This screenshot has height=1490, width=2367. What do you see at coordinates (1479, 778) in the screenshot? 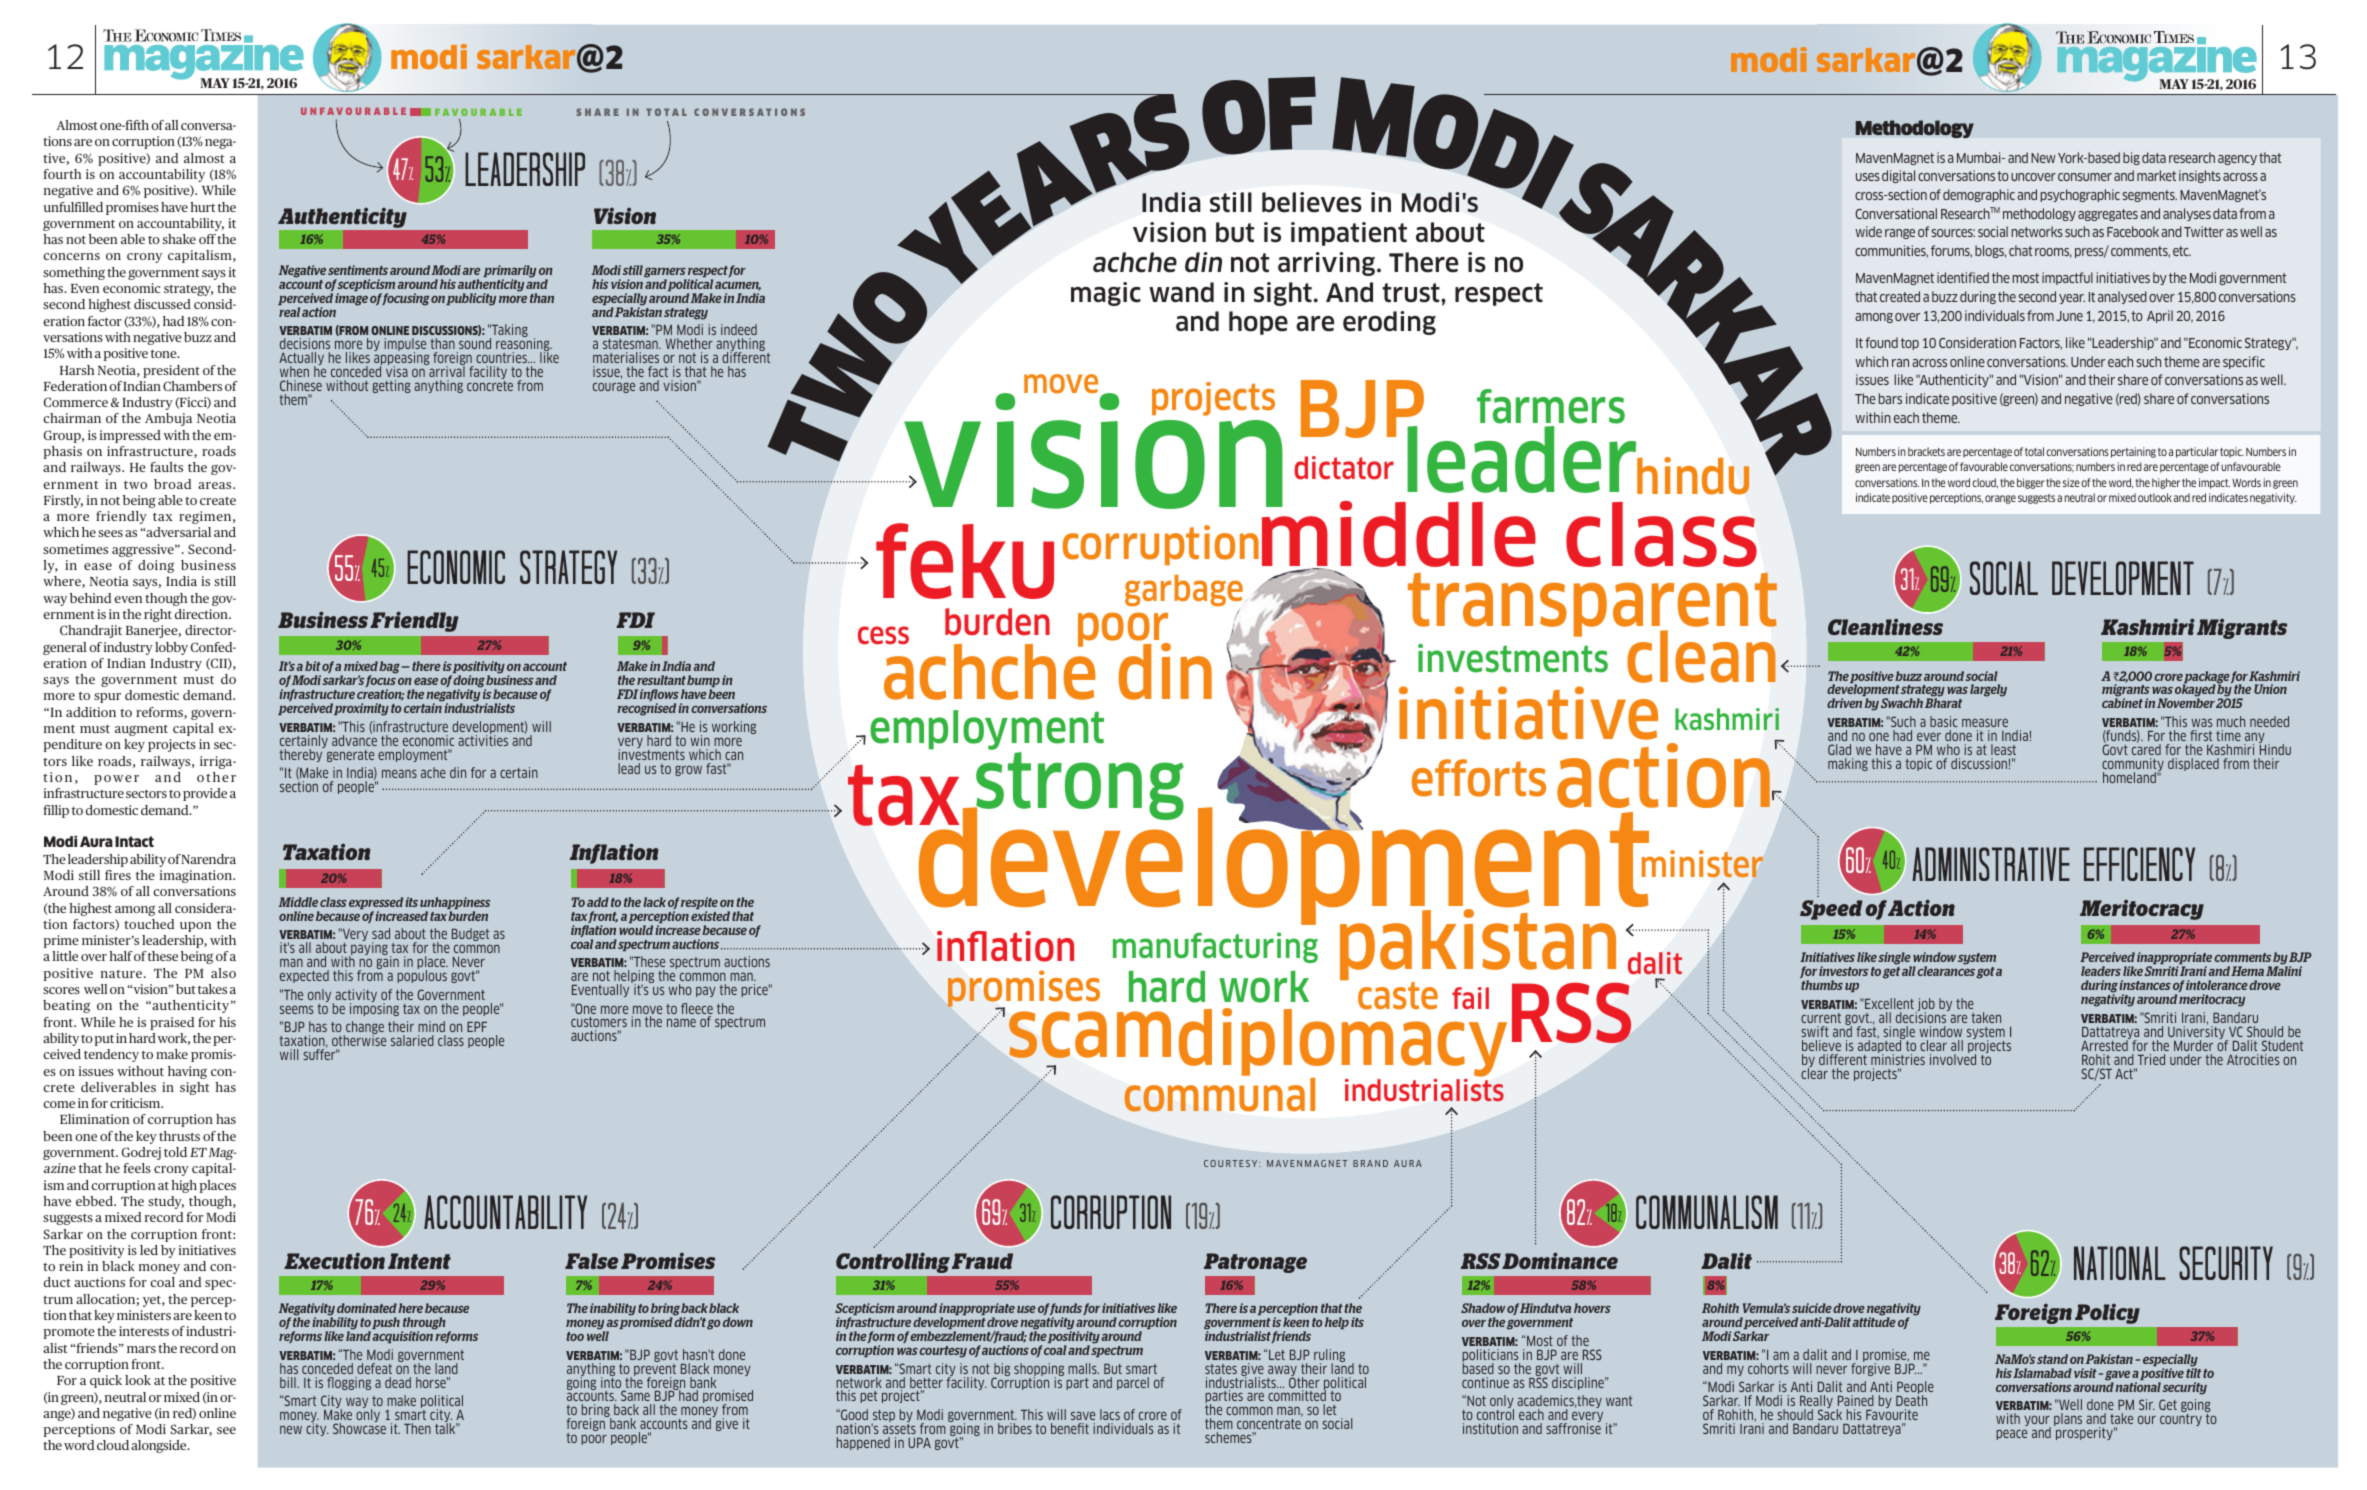
I see `efforts` at bounding box center [1479, 778].
